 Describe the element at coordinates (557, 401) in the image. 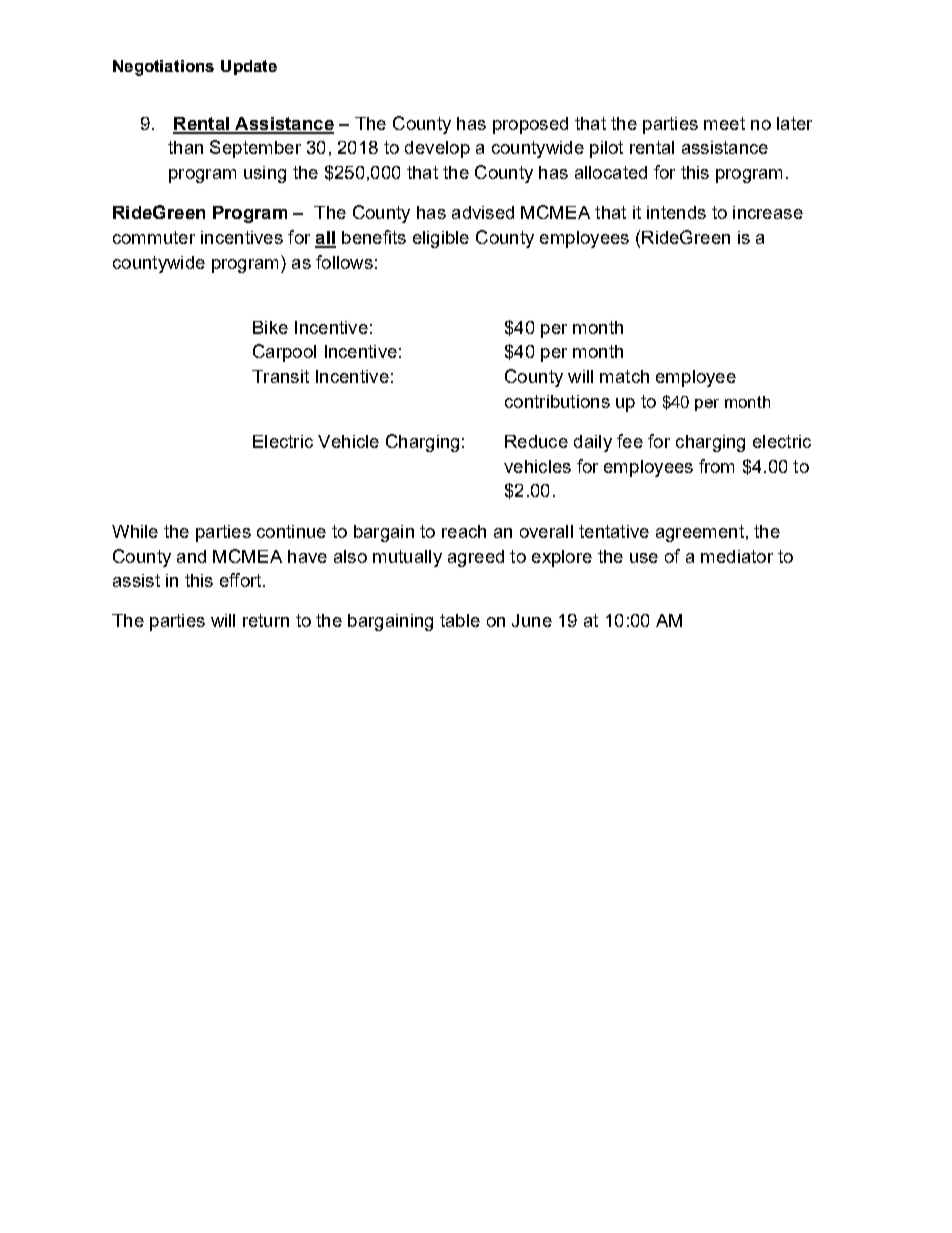

I see `contributions` at that location.
